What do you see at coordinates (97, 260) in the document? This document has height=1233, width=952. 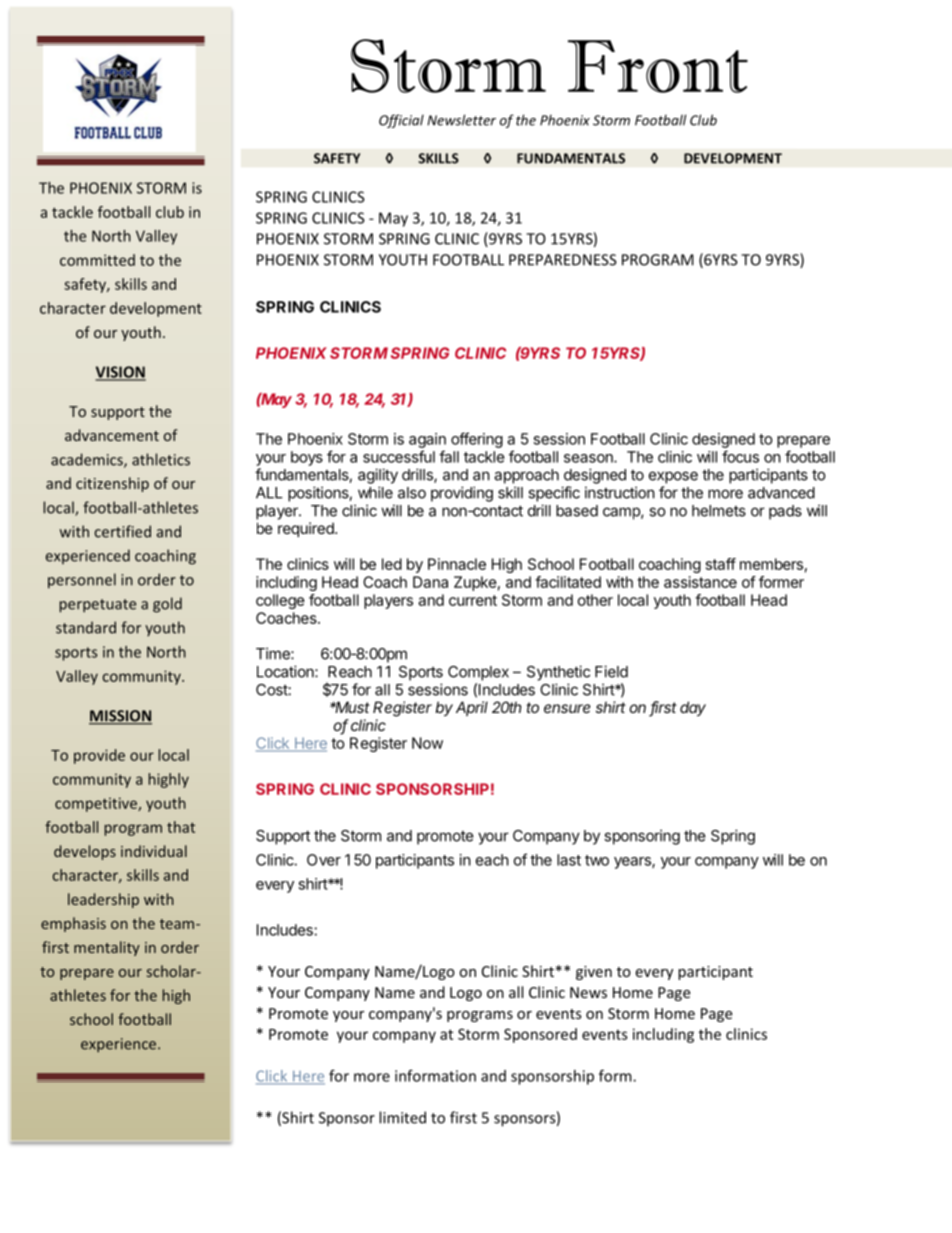 I see `committed` at bounding box center [97, 260].
